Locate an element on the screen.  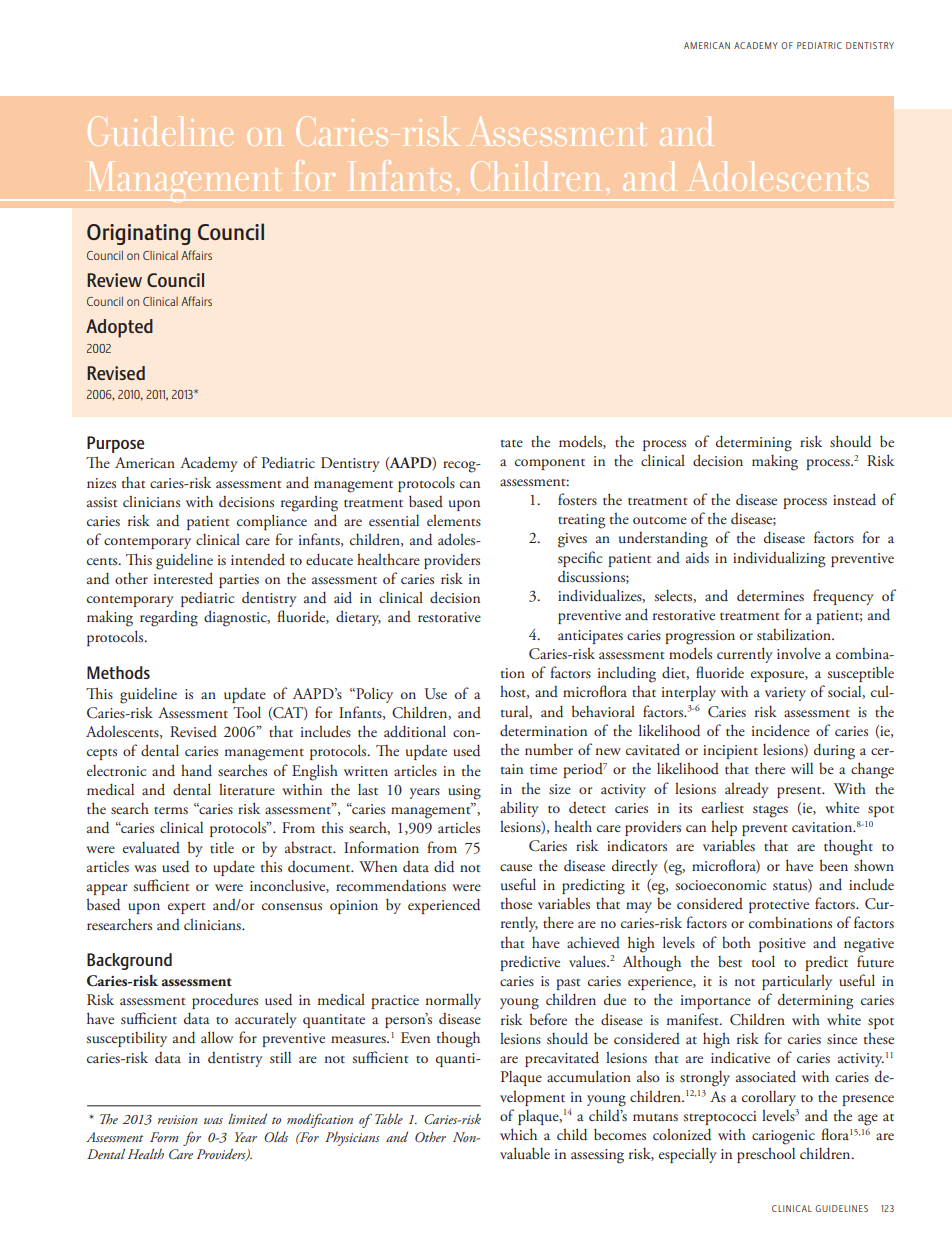
number is located at coordinates (549, 749).
